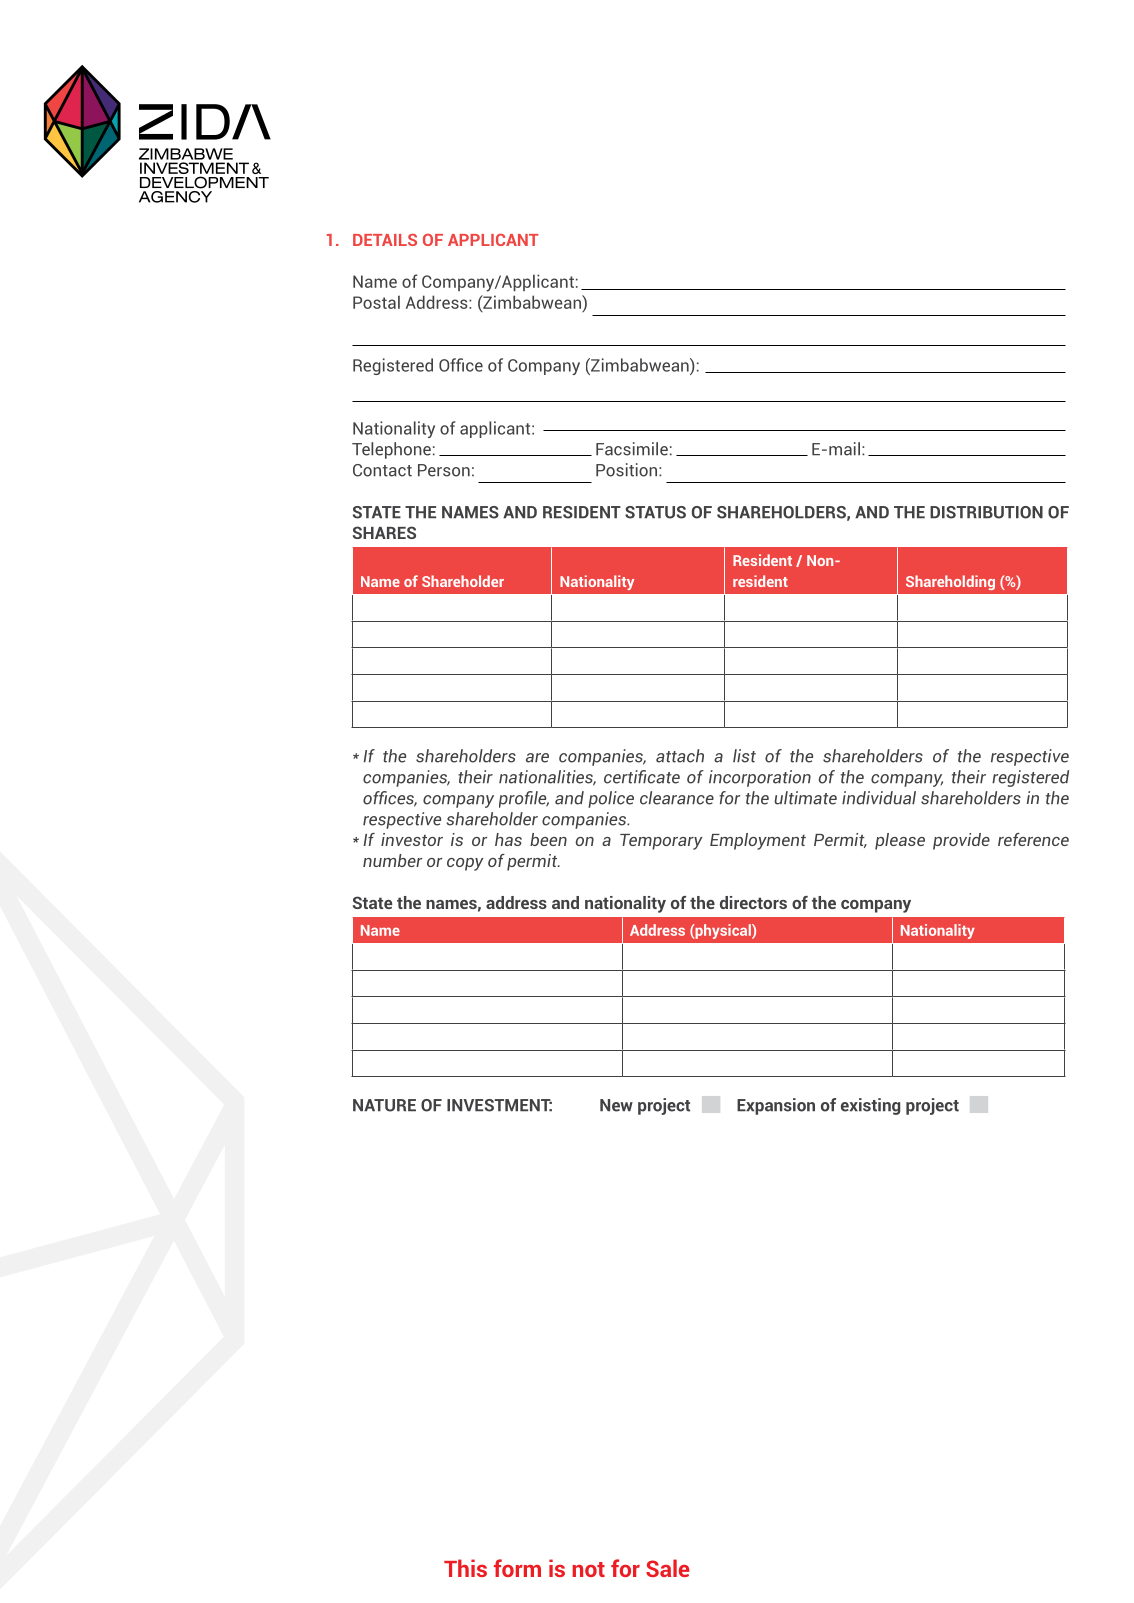  Describe the element at coordinates (753, 902) in the page. I see `directors` at that location.
